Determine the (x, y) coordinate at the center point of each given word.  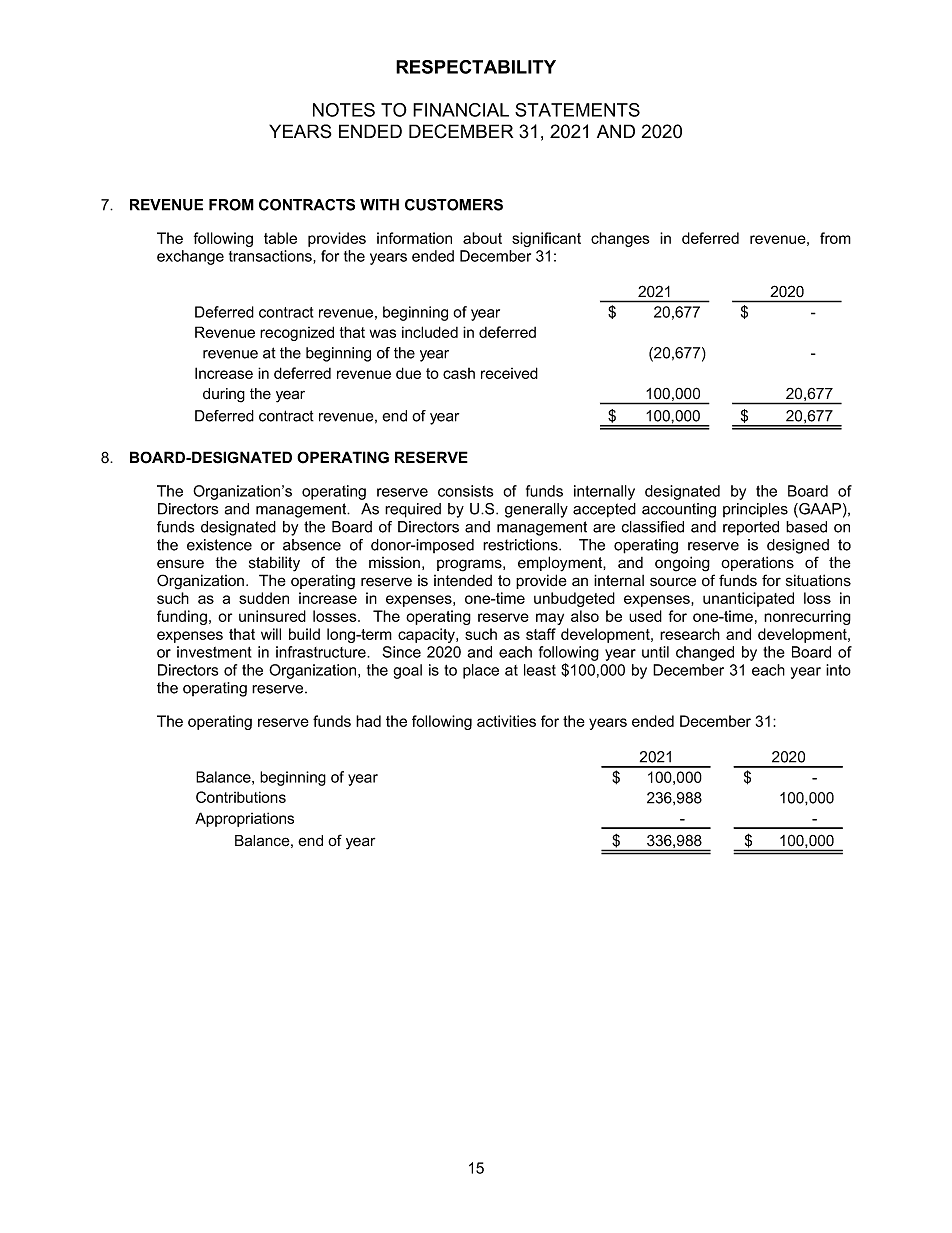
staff (541, 634)
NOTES (344, 110)
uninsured (272, 616)
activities (506, 721)
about (482, 238)
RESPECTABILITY (476, 67)
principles (755, 510)
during (224, 395)
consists (465, 491)
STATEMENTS (577, 110)
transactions (271, 257)
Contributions (241, 797)
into (838, 670)
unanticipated (748, 599)
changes (620, 239)
